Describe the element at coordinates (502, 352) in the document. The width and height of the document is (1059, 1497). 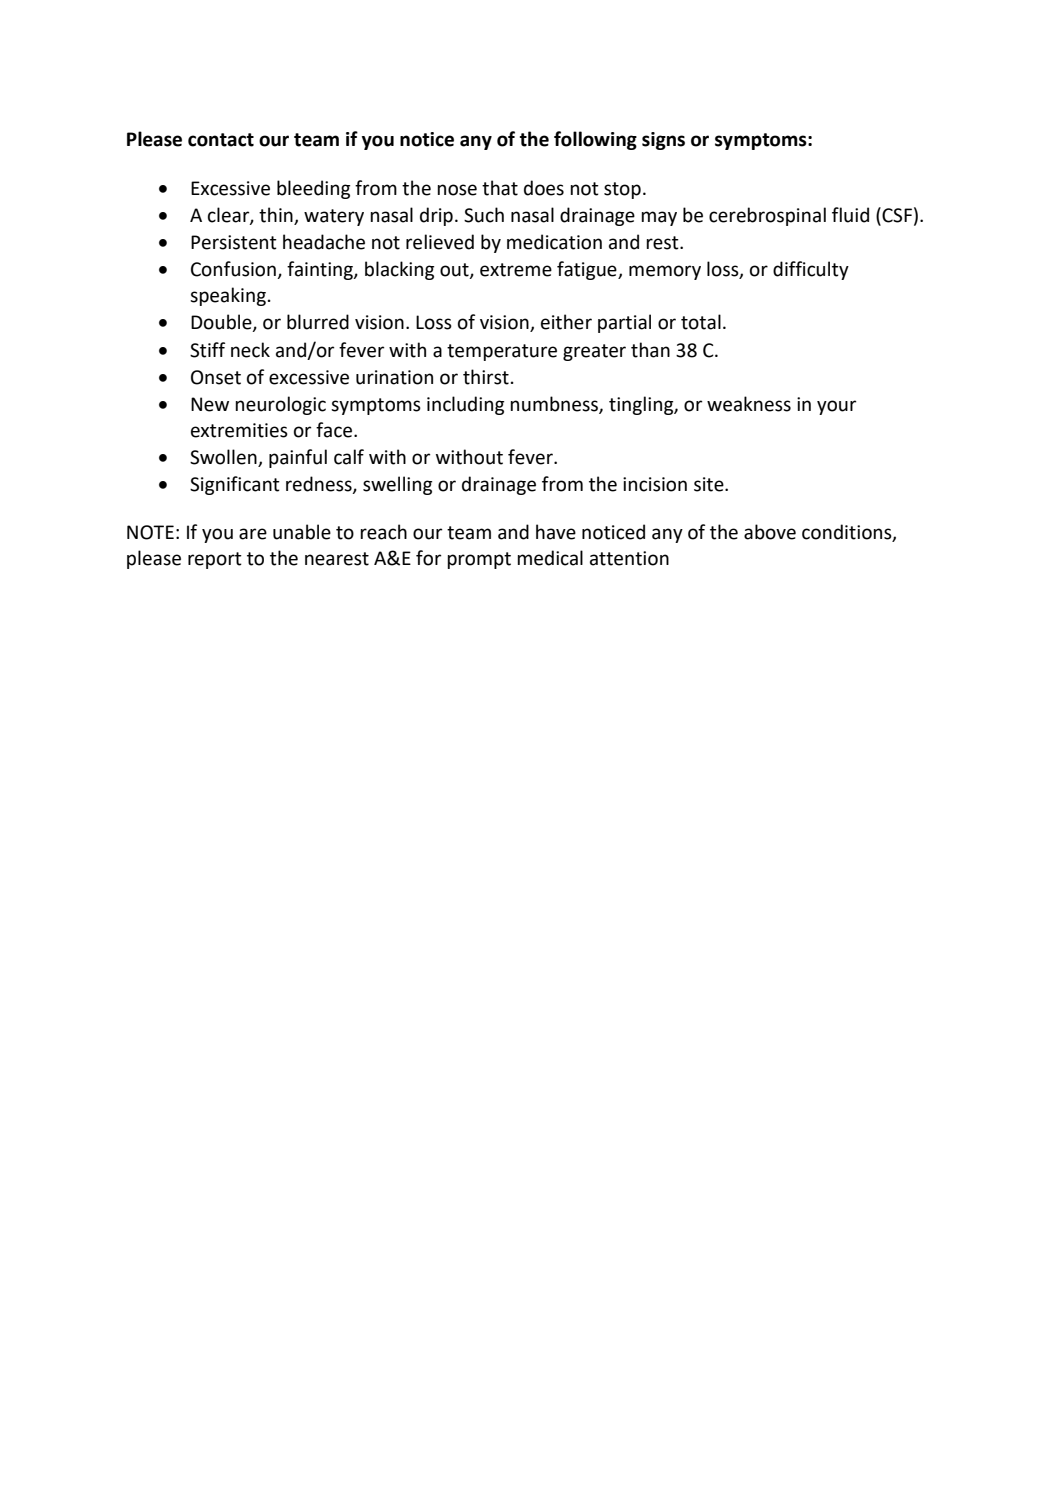
I see `temperature` at that location.
